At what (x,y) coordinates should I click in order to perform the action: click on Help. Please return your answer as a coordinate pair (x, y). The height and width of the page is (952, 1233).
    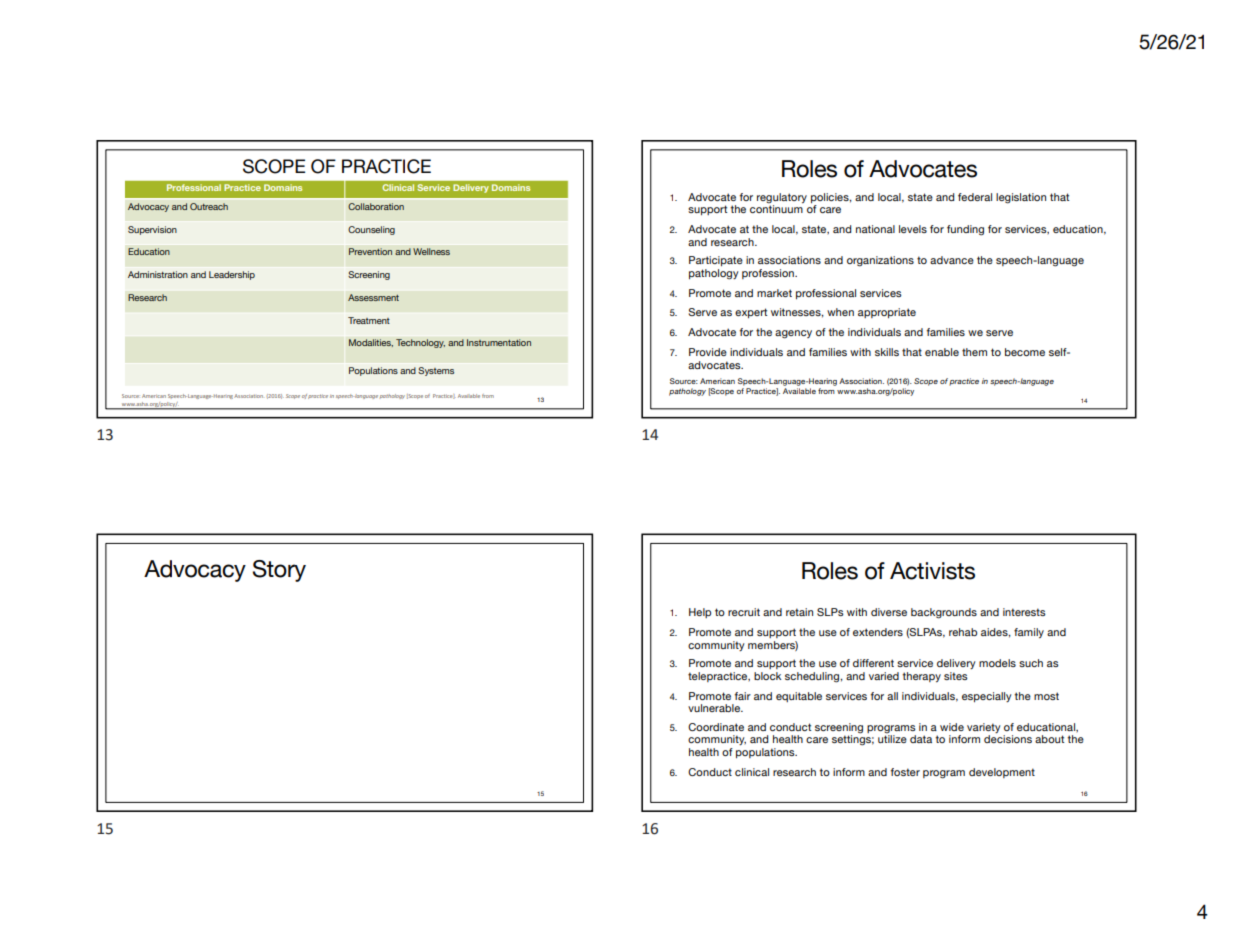
    Looking at the image, I should click on (700, 613).
